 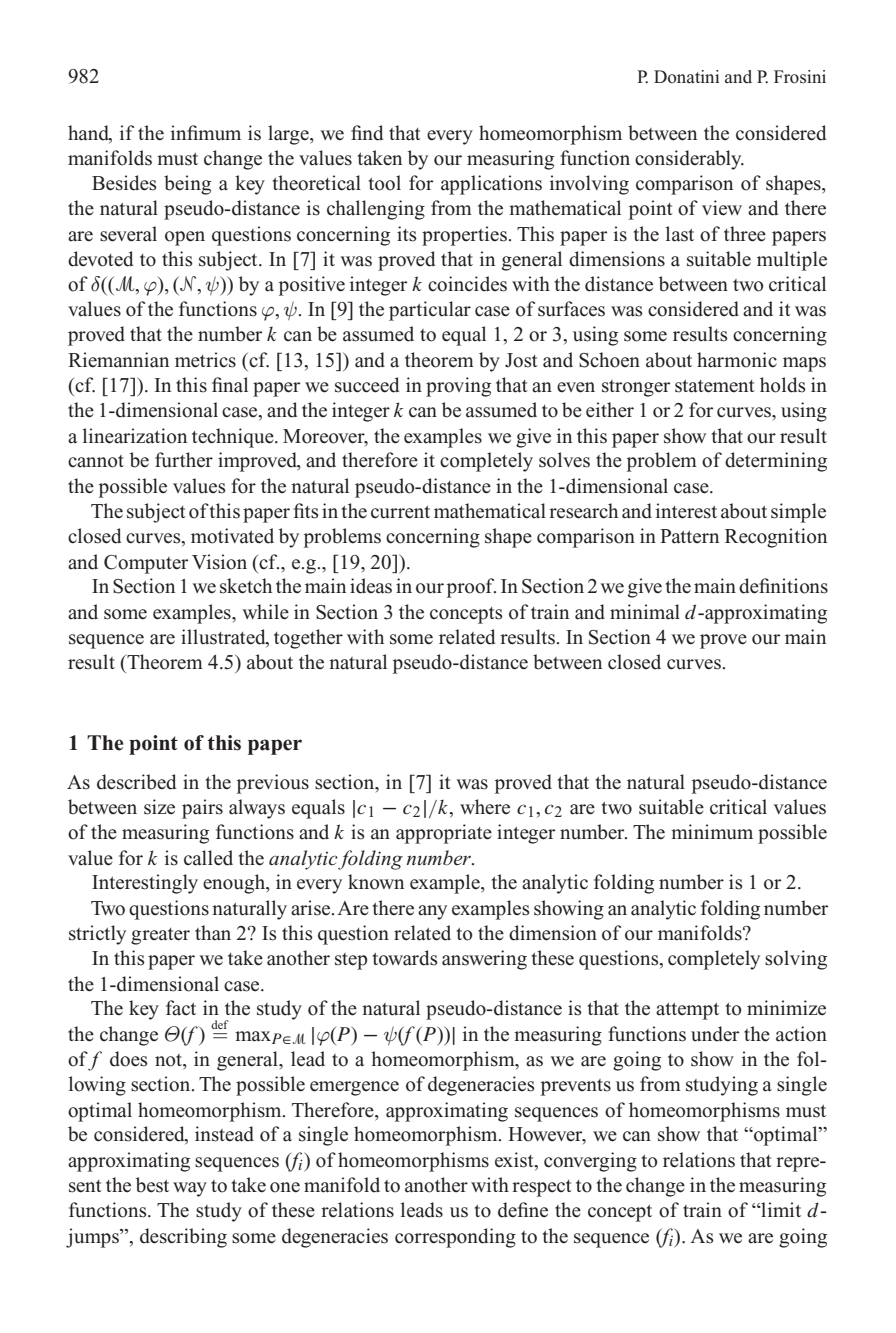 I want to click on best, so click(x=152, y=1185).
